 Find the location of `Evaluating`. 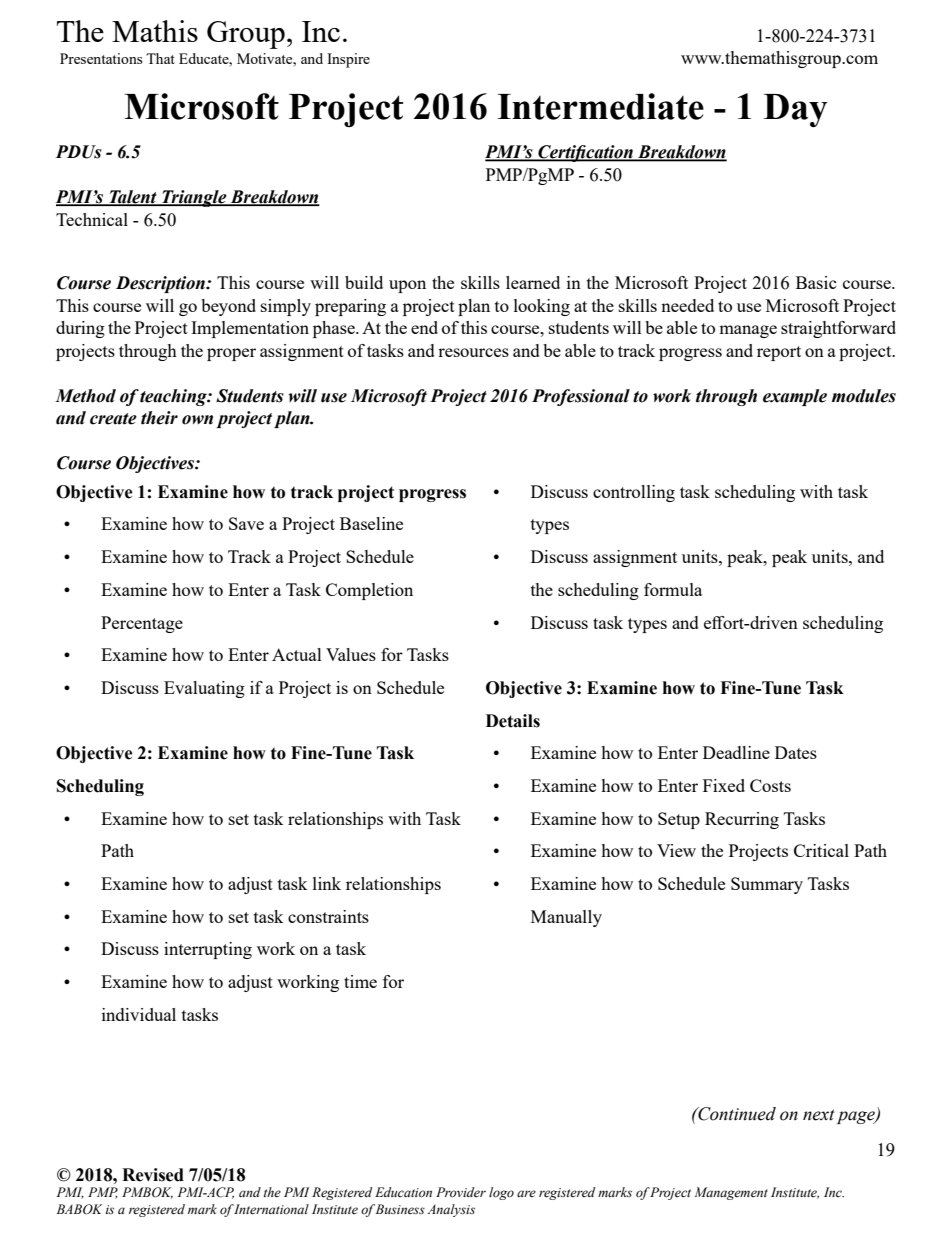

Evaluating is located at coordinates (204, 689).
